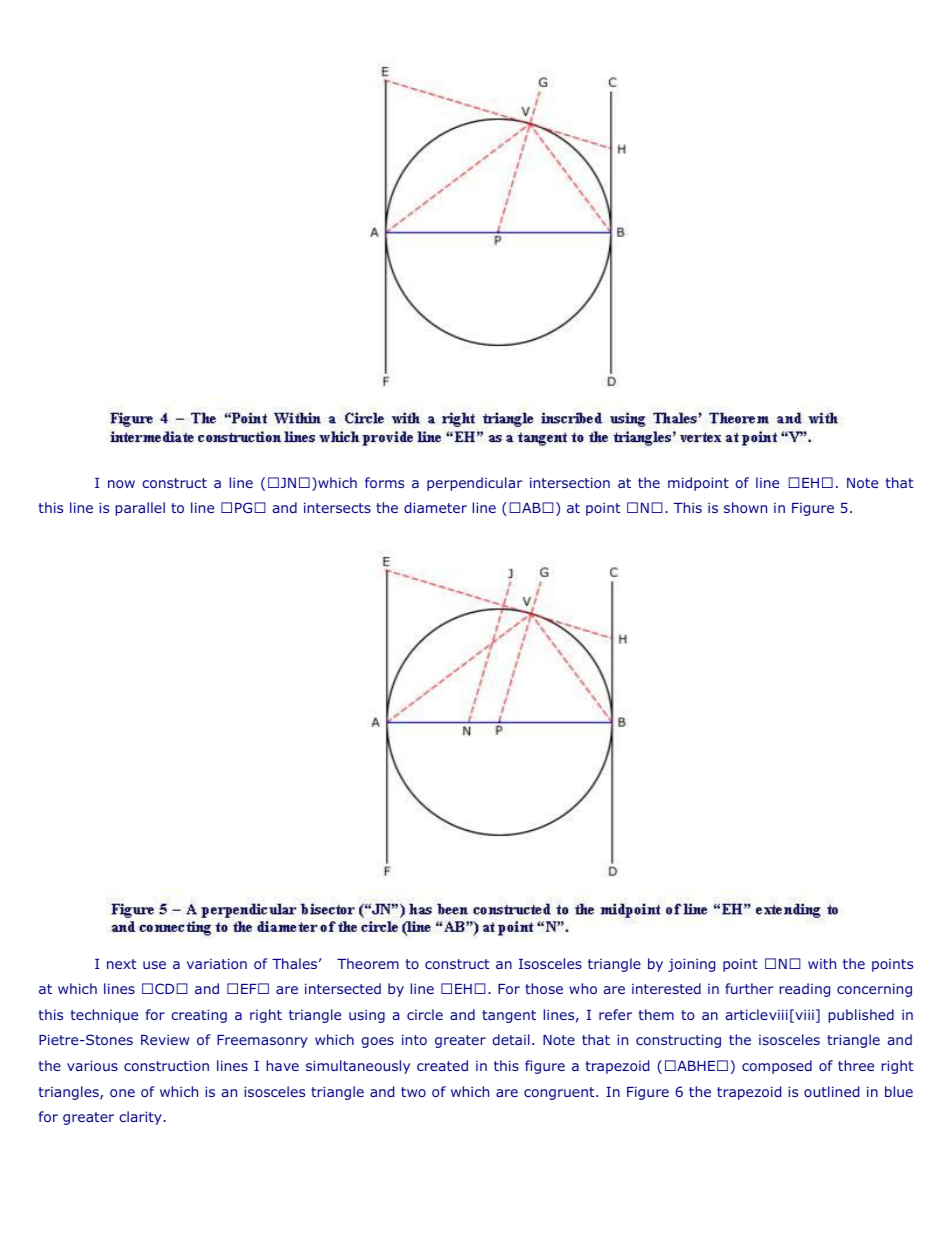  I want to click on Theorem, so click(368, 963).
